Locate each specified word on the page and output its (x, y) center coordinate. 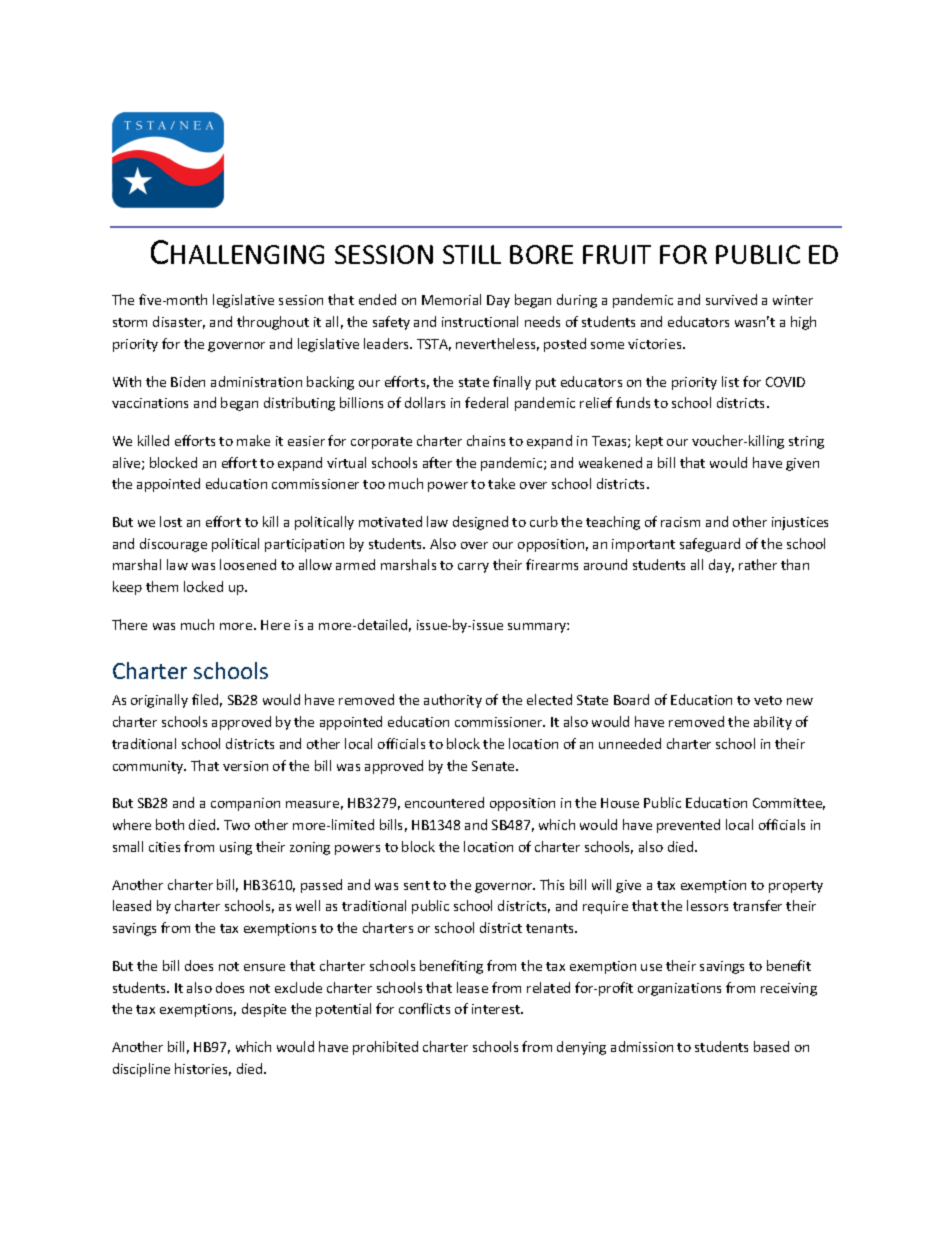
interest (497, 1009)
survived (731, 299)
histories (203, 1069)
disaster (179, 322)
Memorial (451, 299)
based (771, 1046)
